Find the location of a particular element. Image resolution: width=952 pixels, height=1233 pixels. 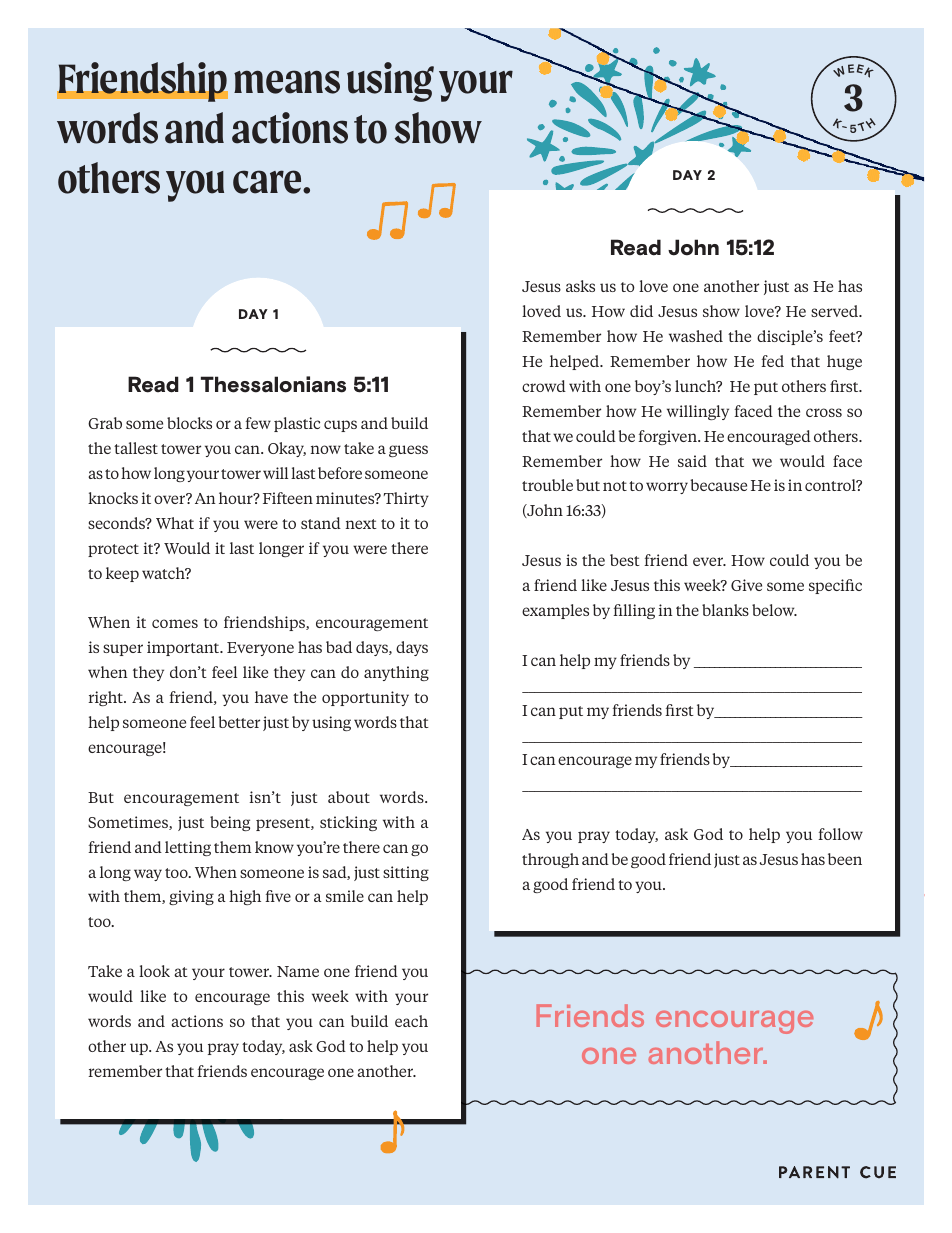

crowd is located at coordinates (544, 386).
